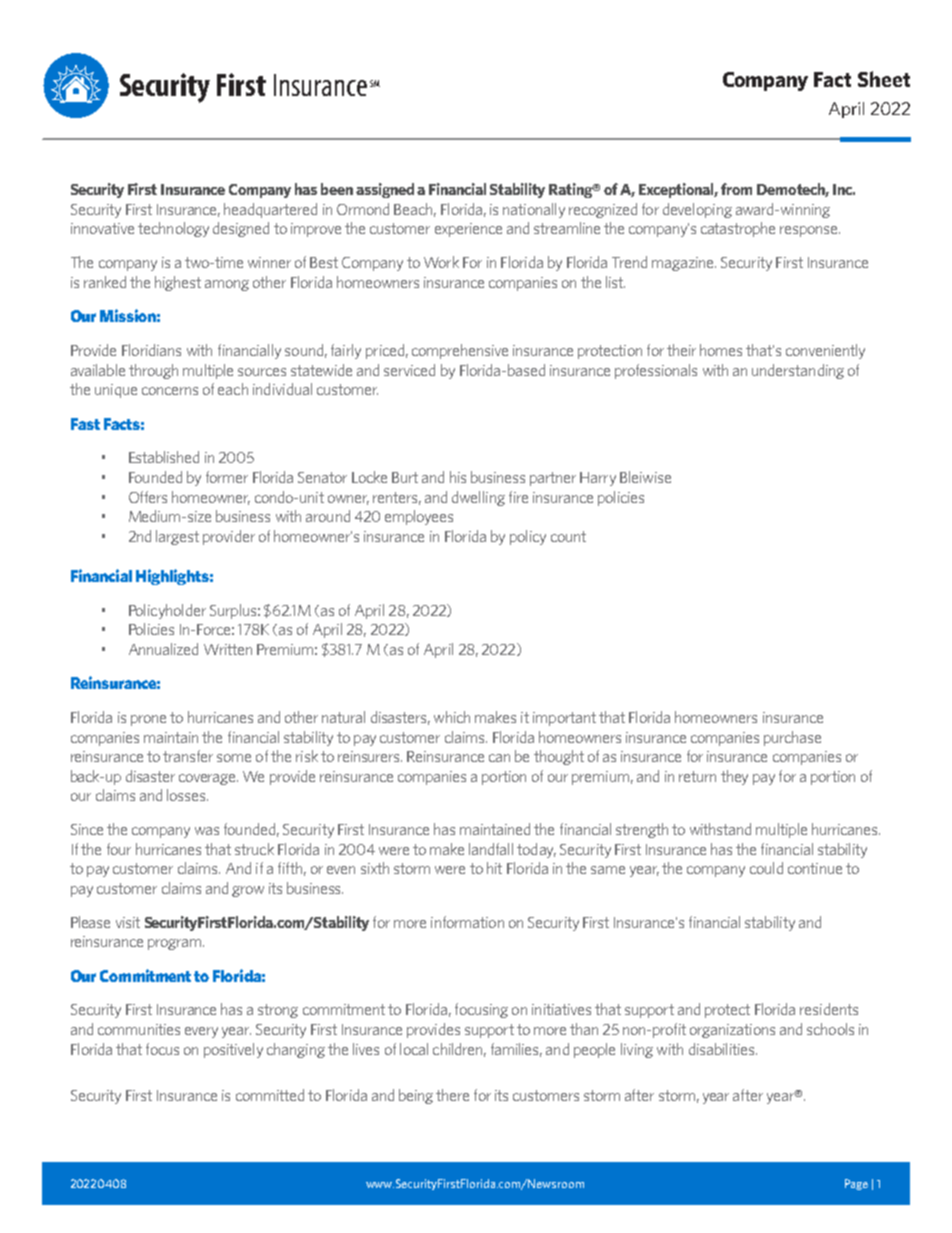  What do you see at coordinates (452, 717) in the image?
I see `which` at bounding box center [452, 717].
